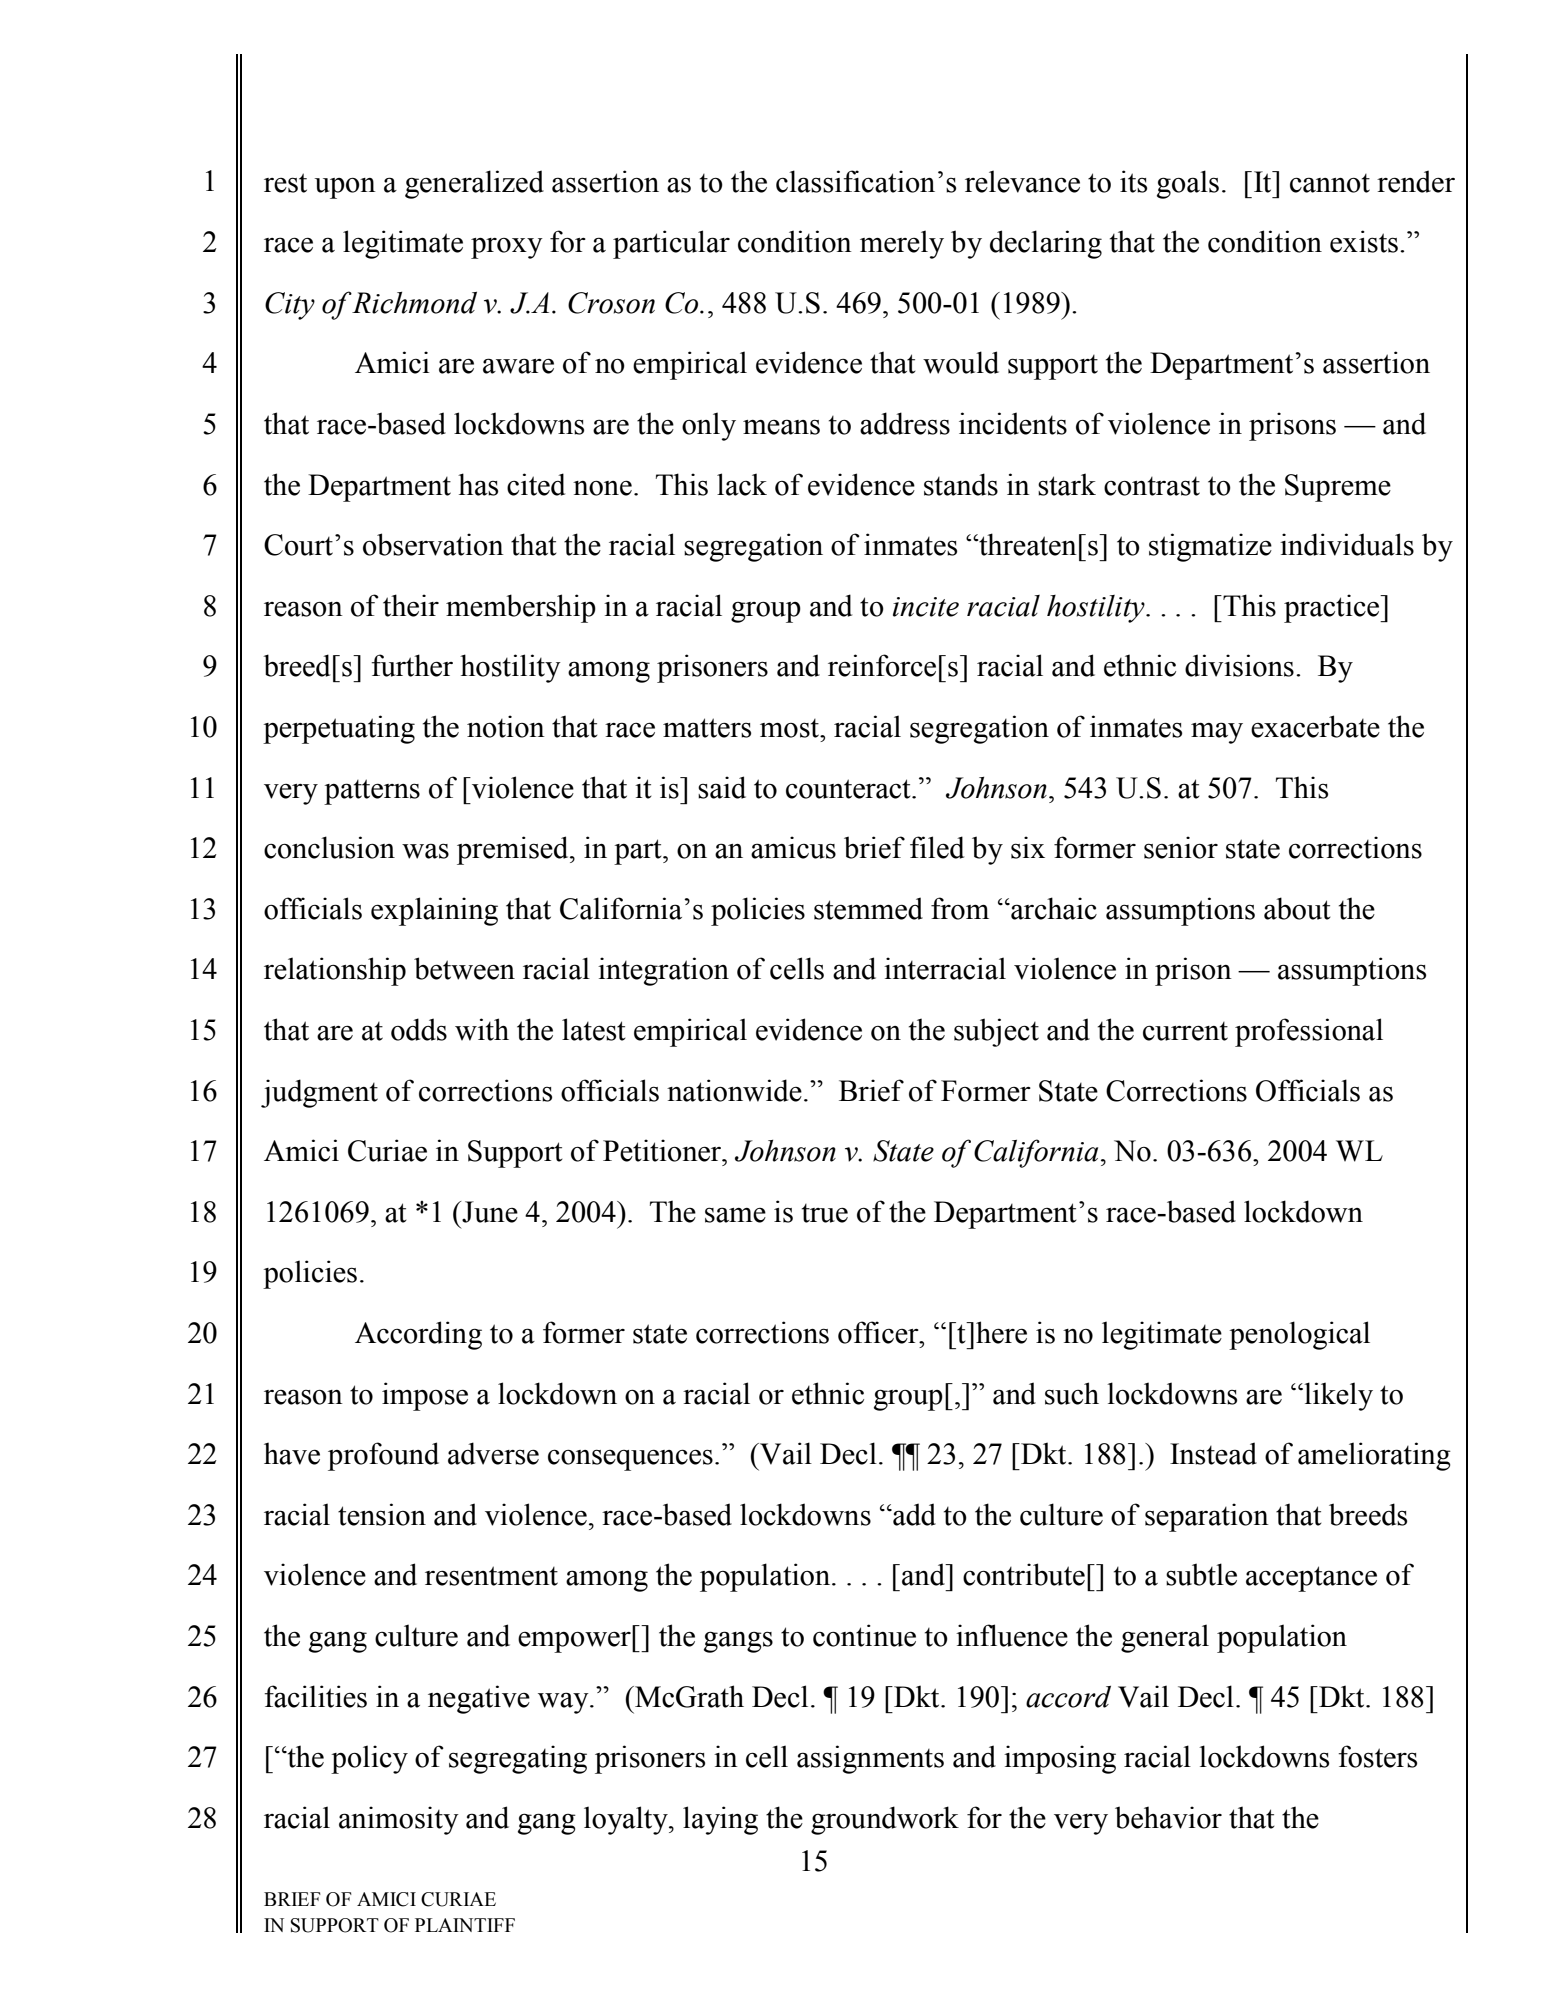  Describe the element at coordinates (399, 1820) in the screenshot. I see `animosity` at that location.
